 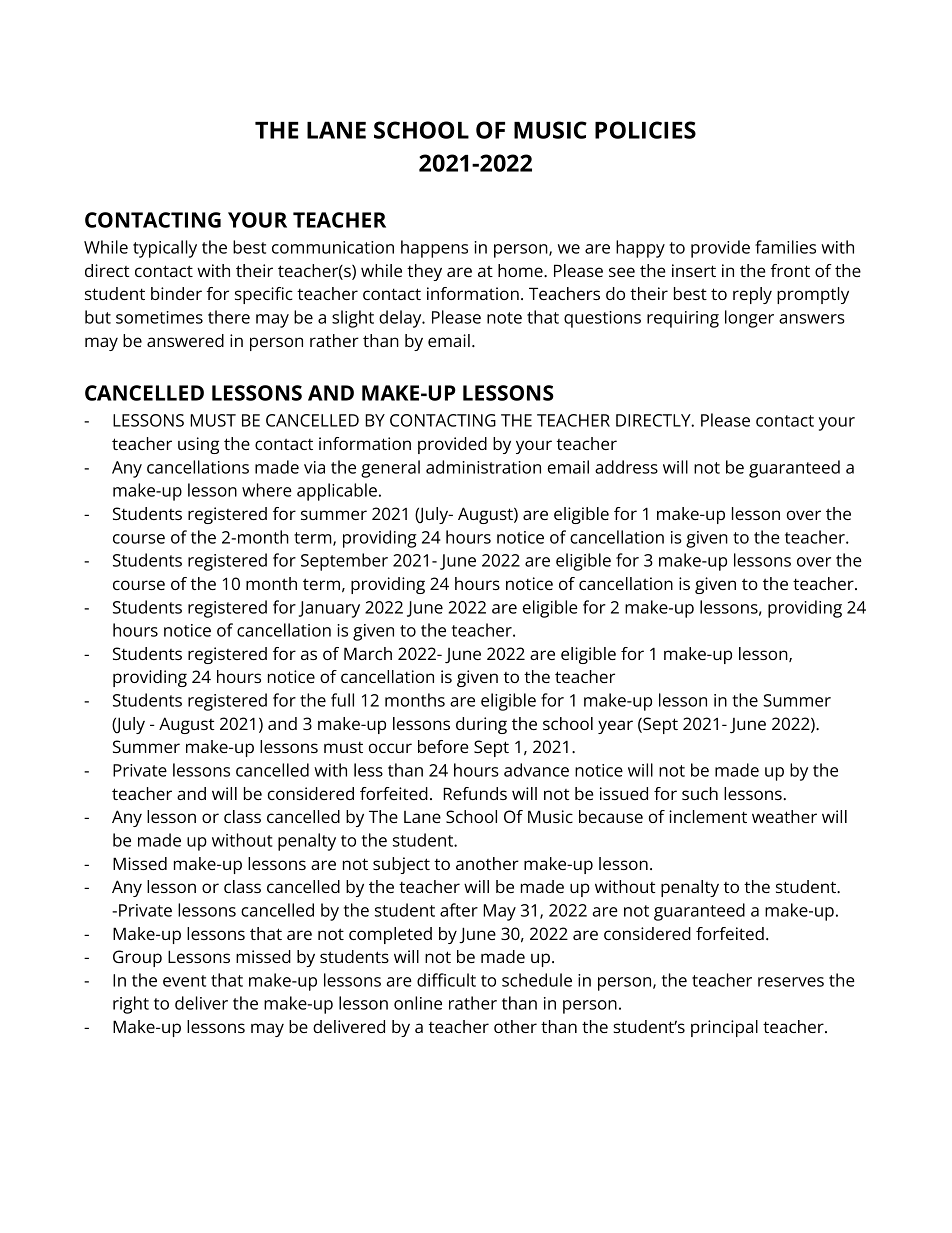 I want to click on event, so click(x=184, y=981).
